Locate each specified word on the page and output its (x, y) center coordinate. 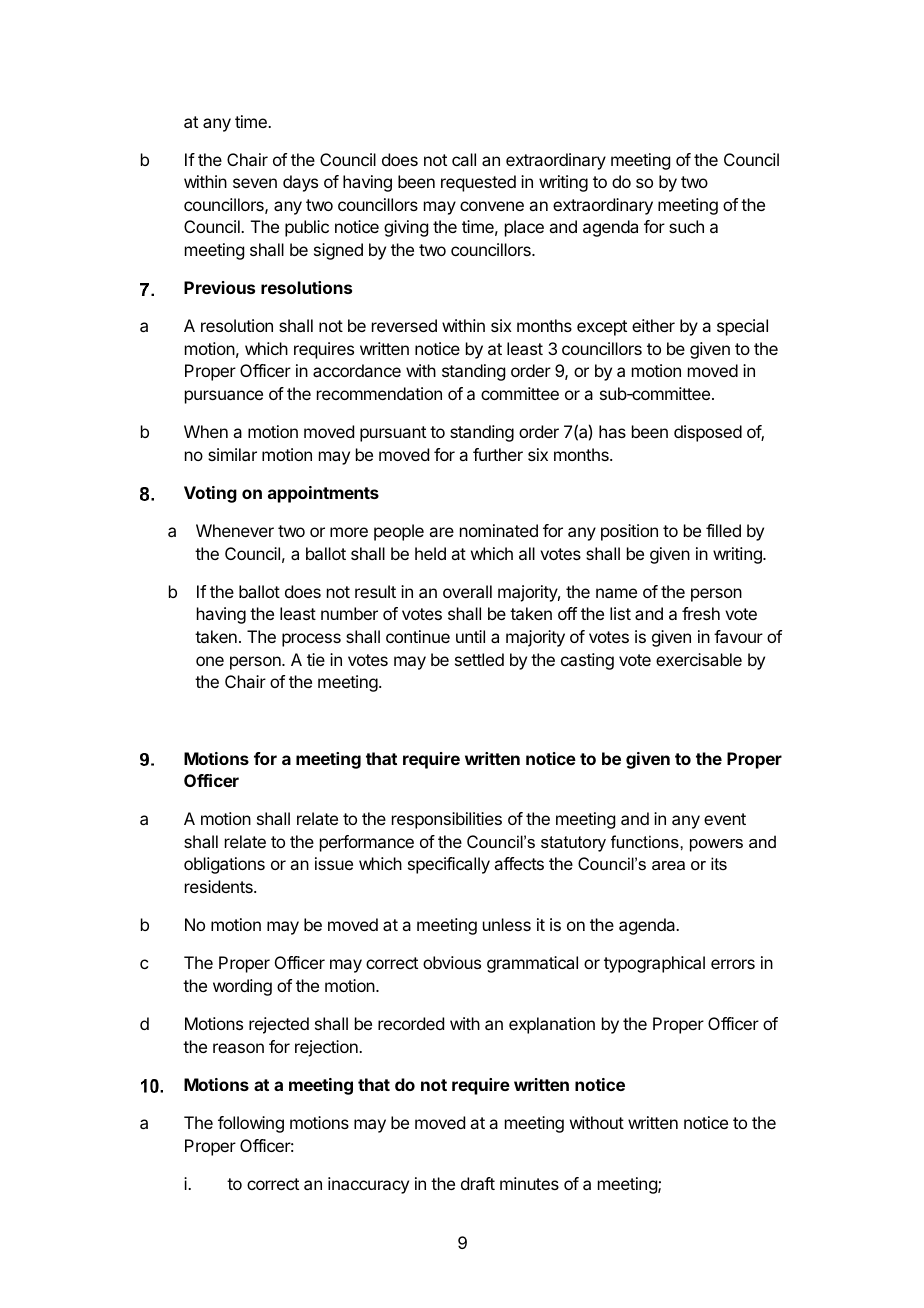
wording (242, 987)
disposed (708, 433)
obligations (224, 865)
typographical (654, 964)
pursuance (224, 397)
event (725, 819)
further (498, 454)
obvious (452, 962)
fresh (701, 613)
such (686, 226)
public (307, 228)
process (311, 640)
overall (467, 591)
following (251, 1124)
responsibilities (447, 820)
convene (492, 206)
